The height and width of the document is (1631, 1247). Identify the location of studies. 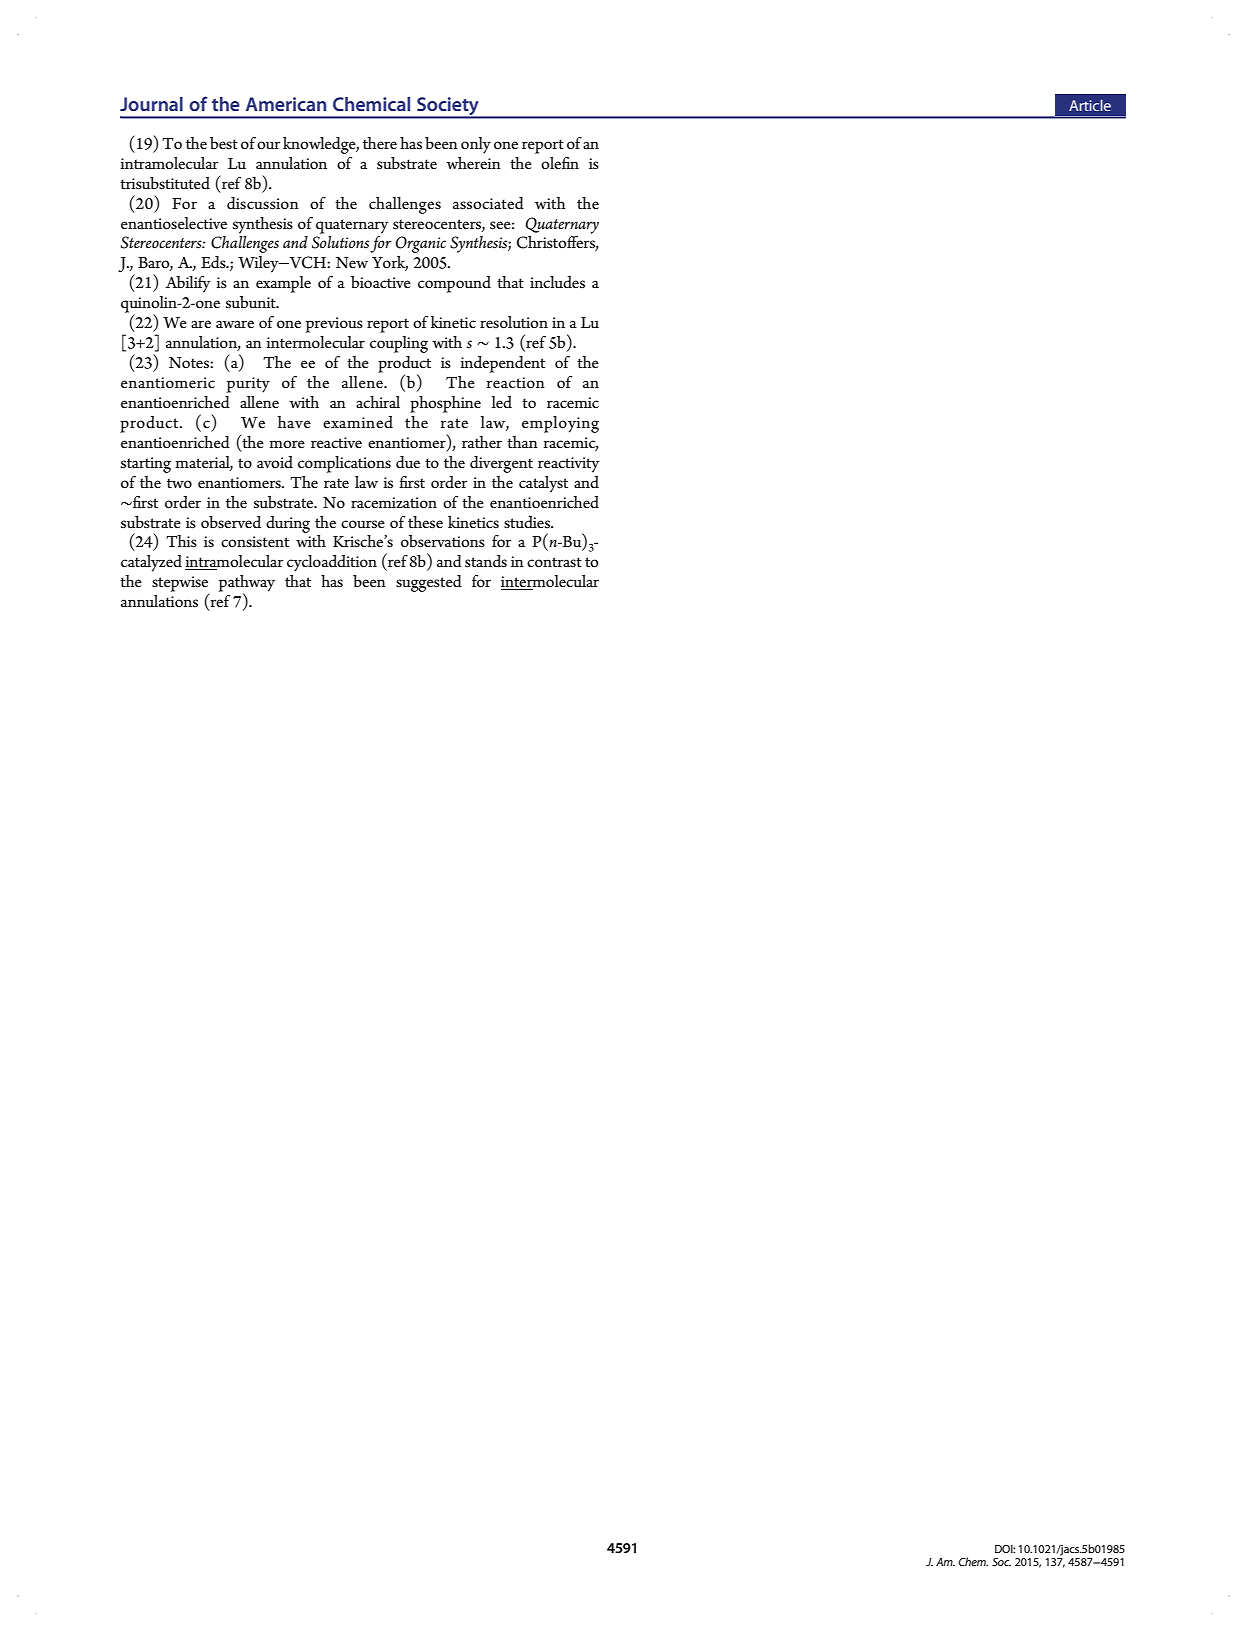
(528, 522).
